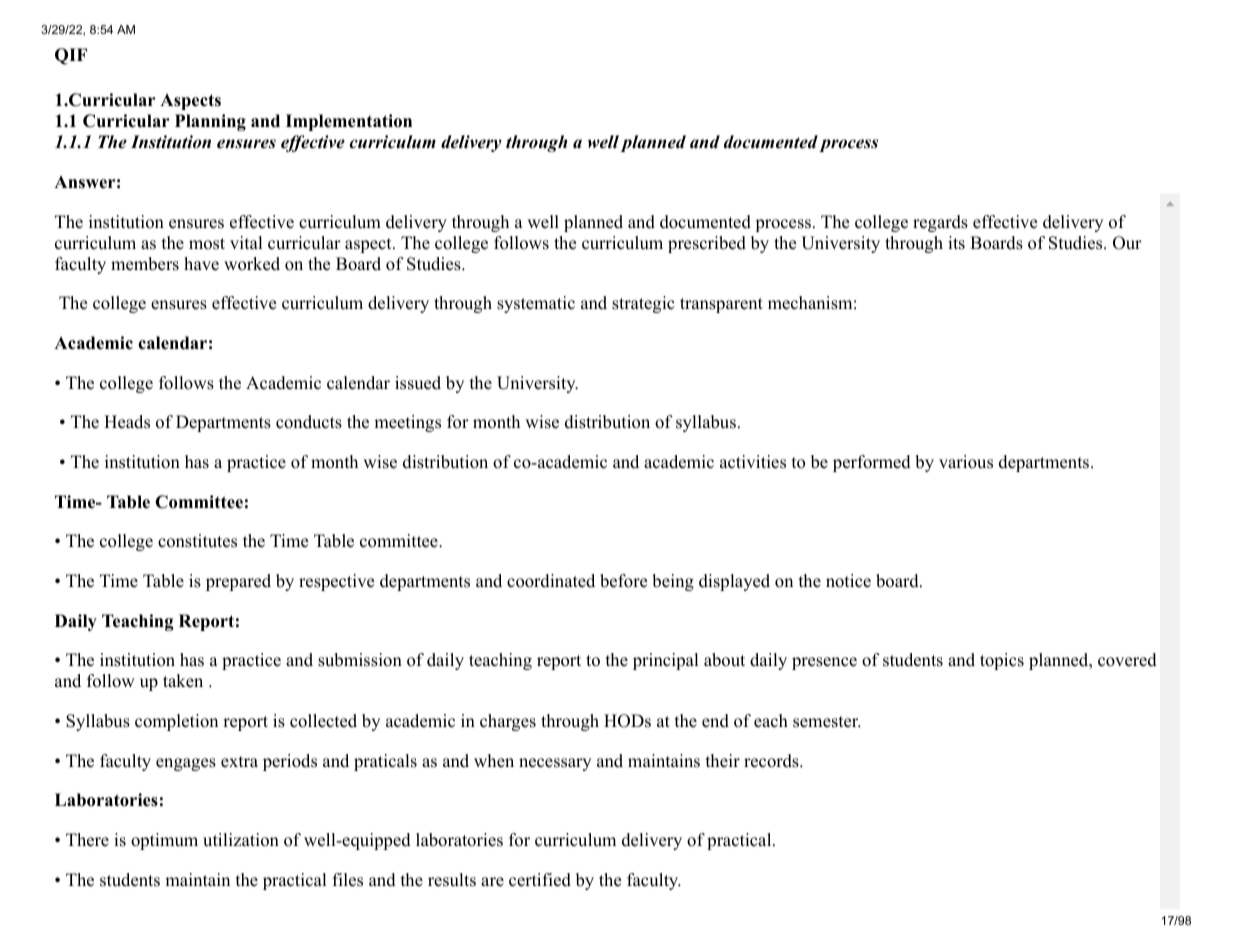 Image resolution: width=1233 pixels, height=952 pixels. Describe the element at coordinates (210, 122) in the screenshot. I see `Planning` at that location.
